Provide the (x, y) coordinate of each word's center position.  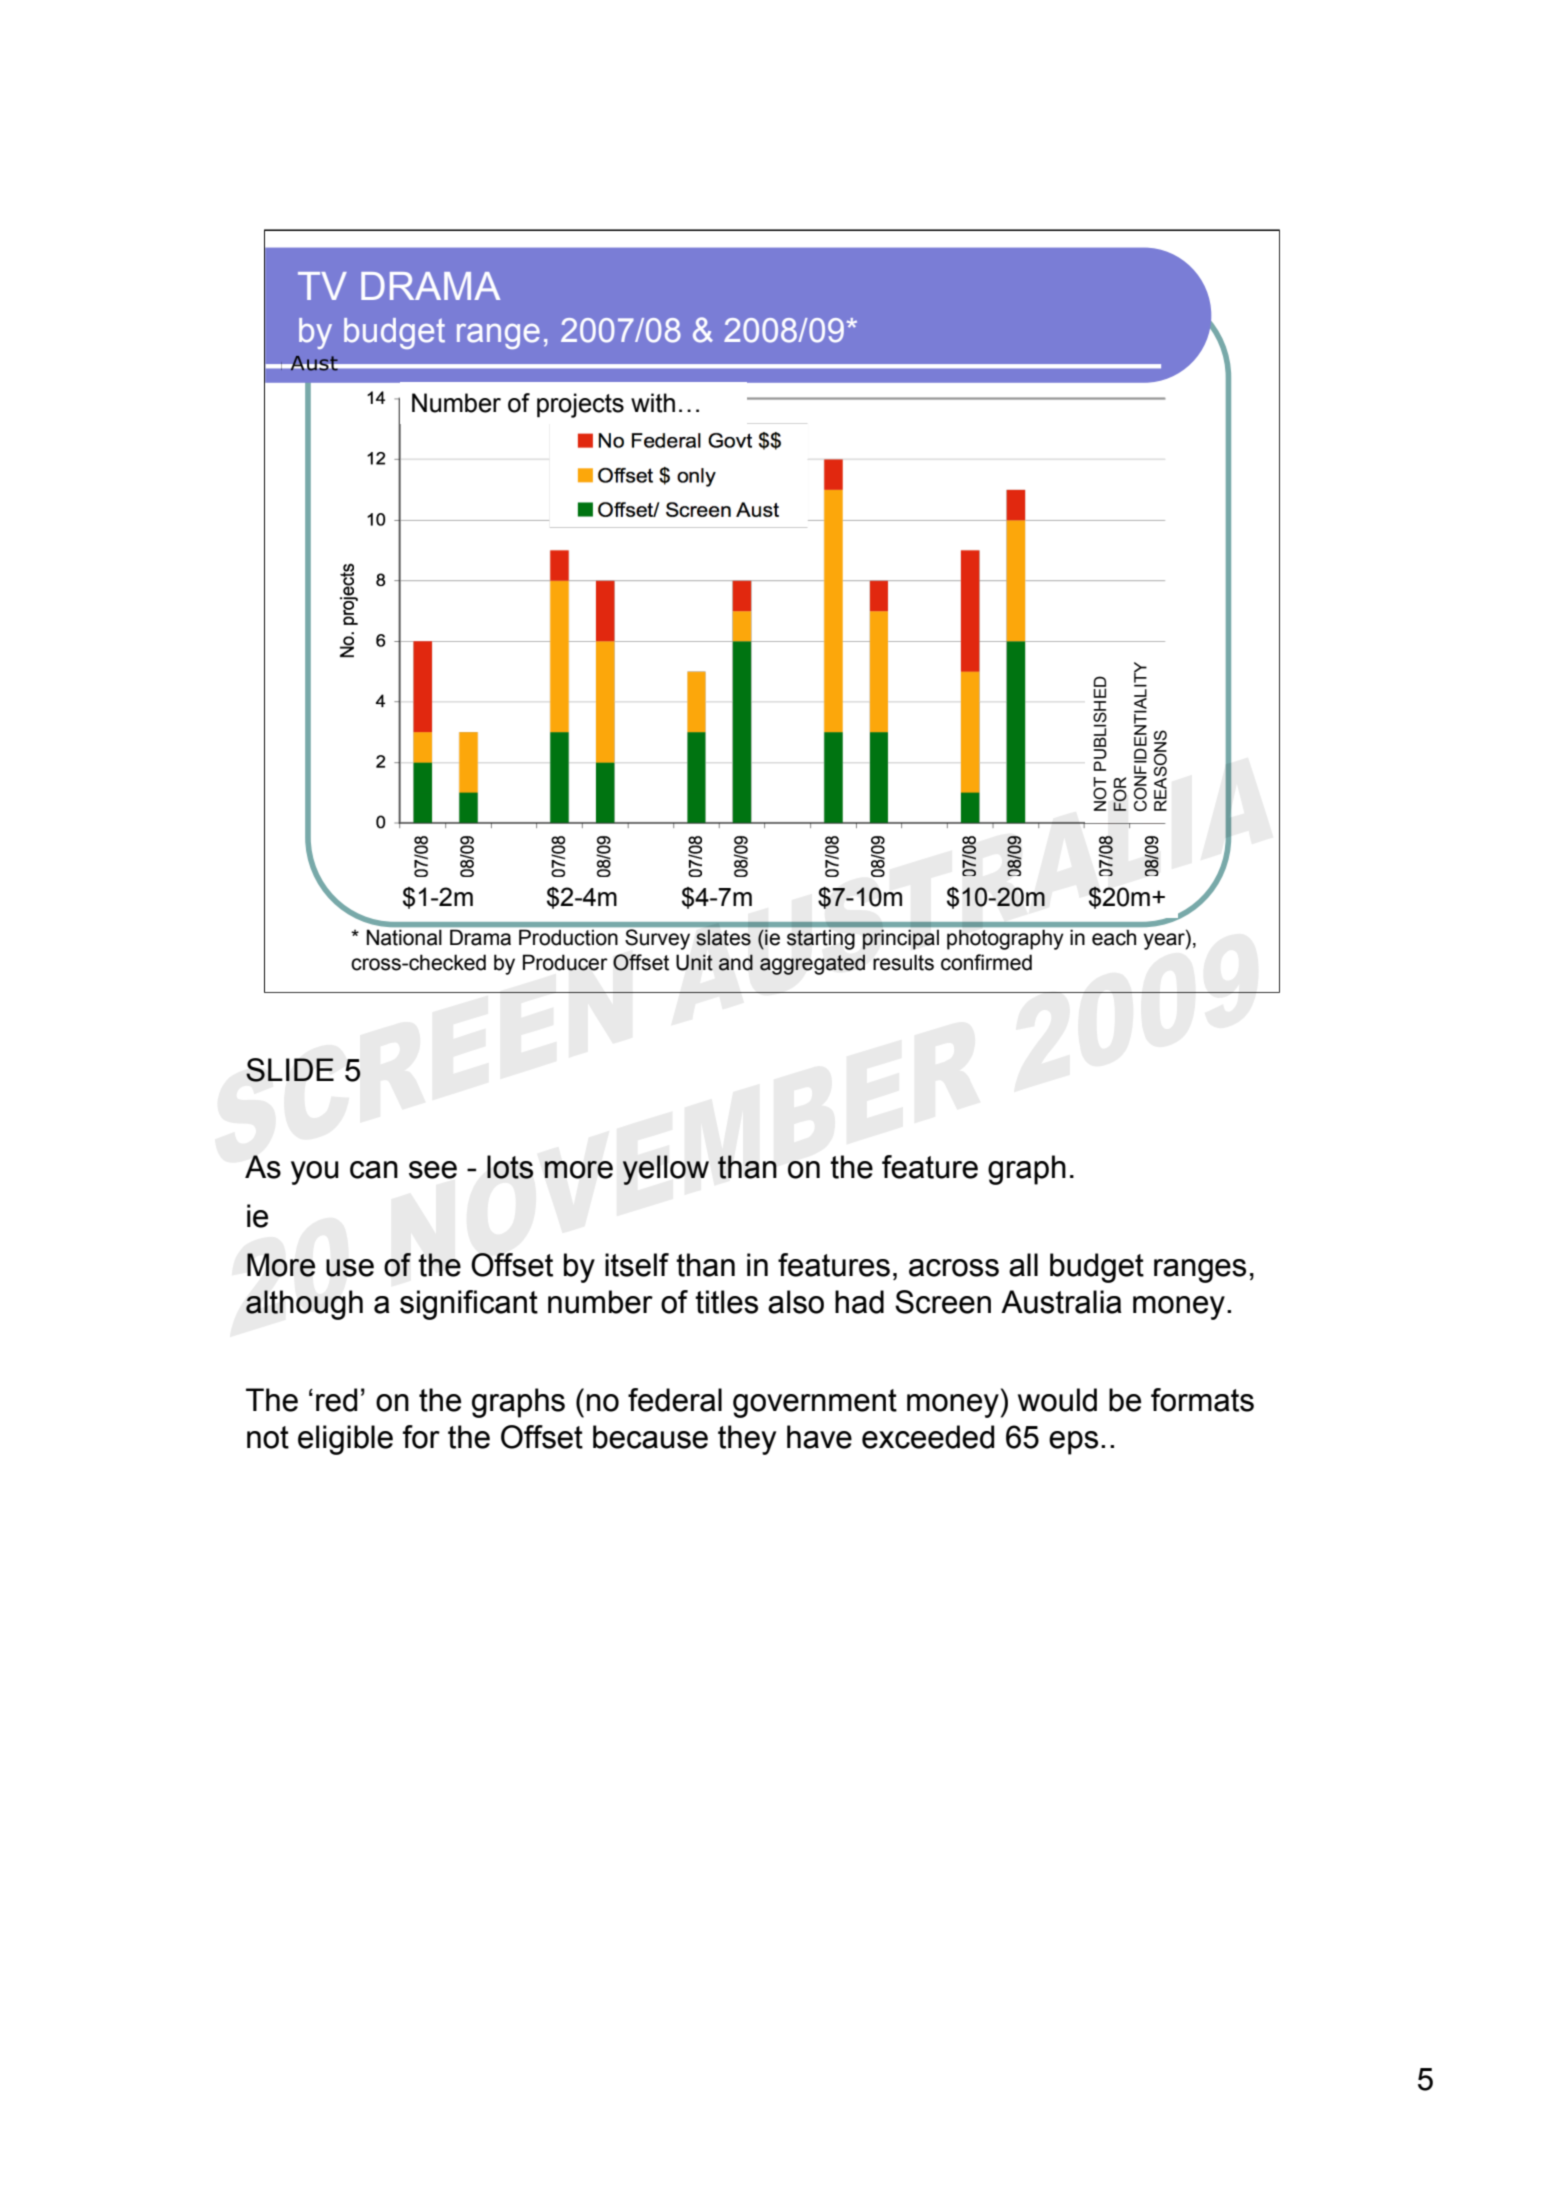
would (1057, 1400)
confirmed (986, 962)
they (747, 1440)
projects (580, 405)
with (653, 403)
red (336, 1400)
